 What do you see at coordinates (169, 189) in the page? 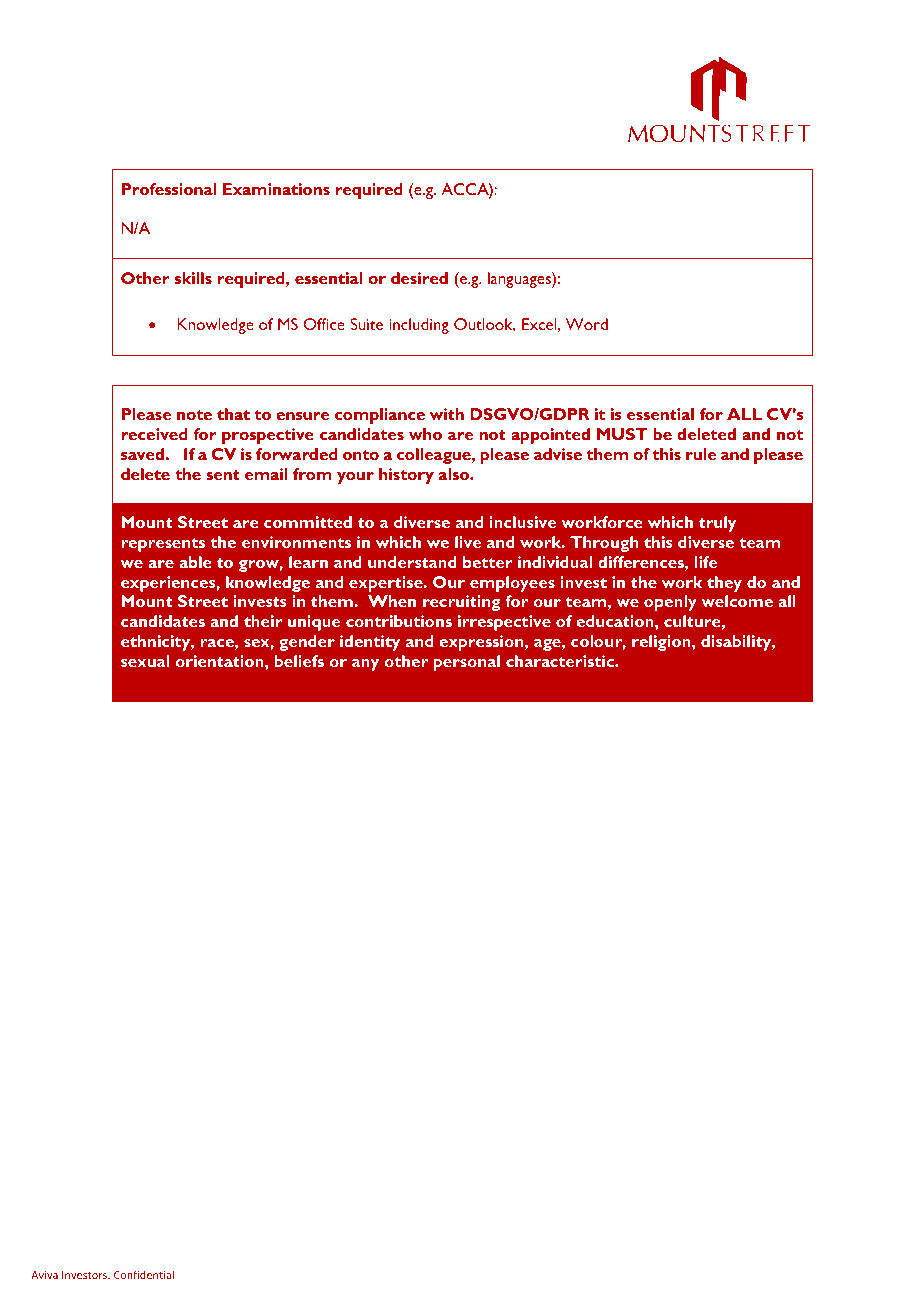
I see `Professional` at bounding box center [169, 189].
